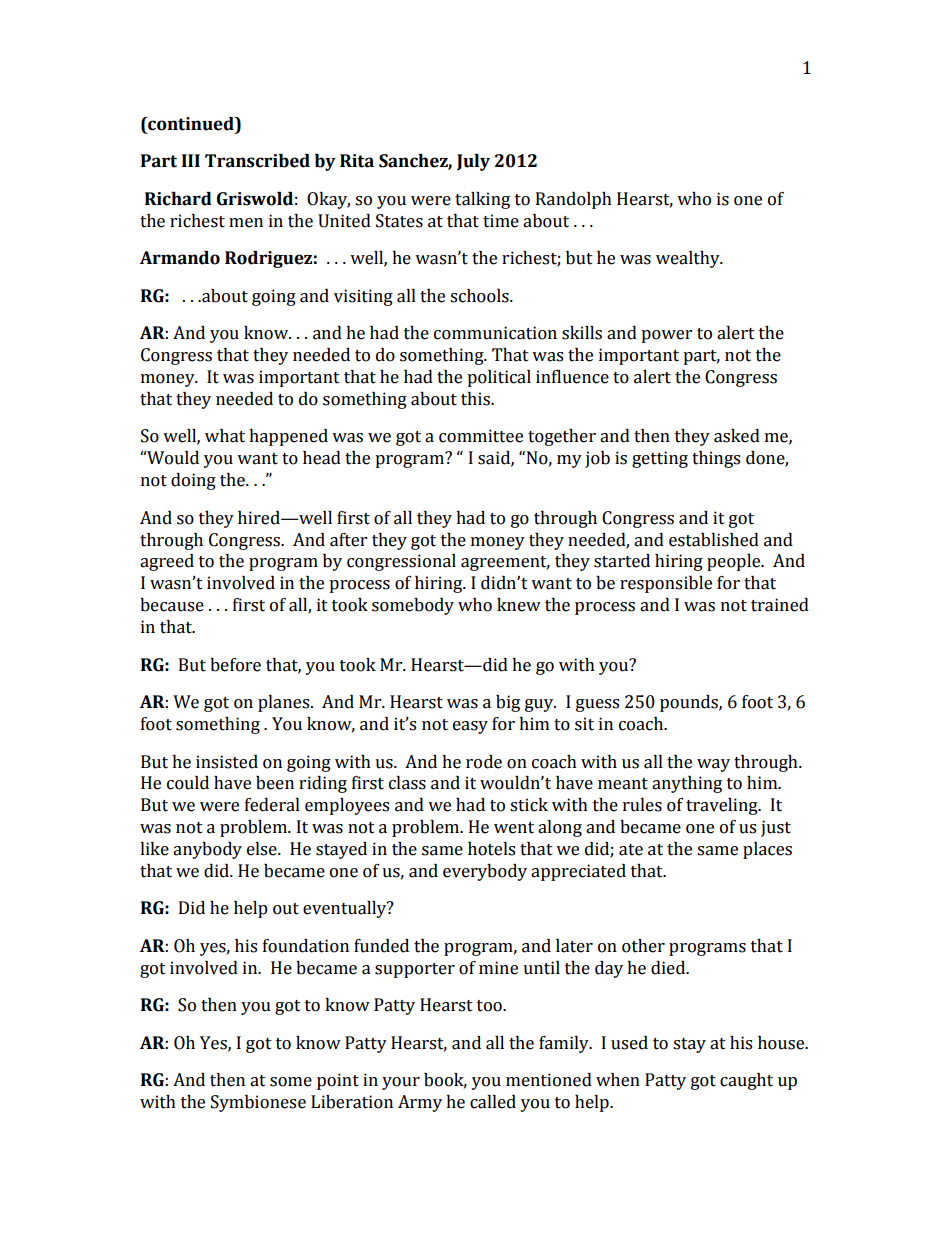 The image size is (952, 1233). I want to click on July, so click(473, 162).
